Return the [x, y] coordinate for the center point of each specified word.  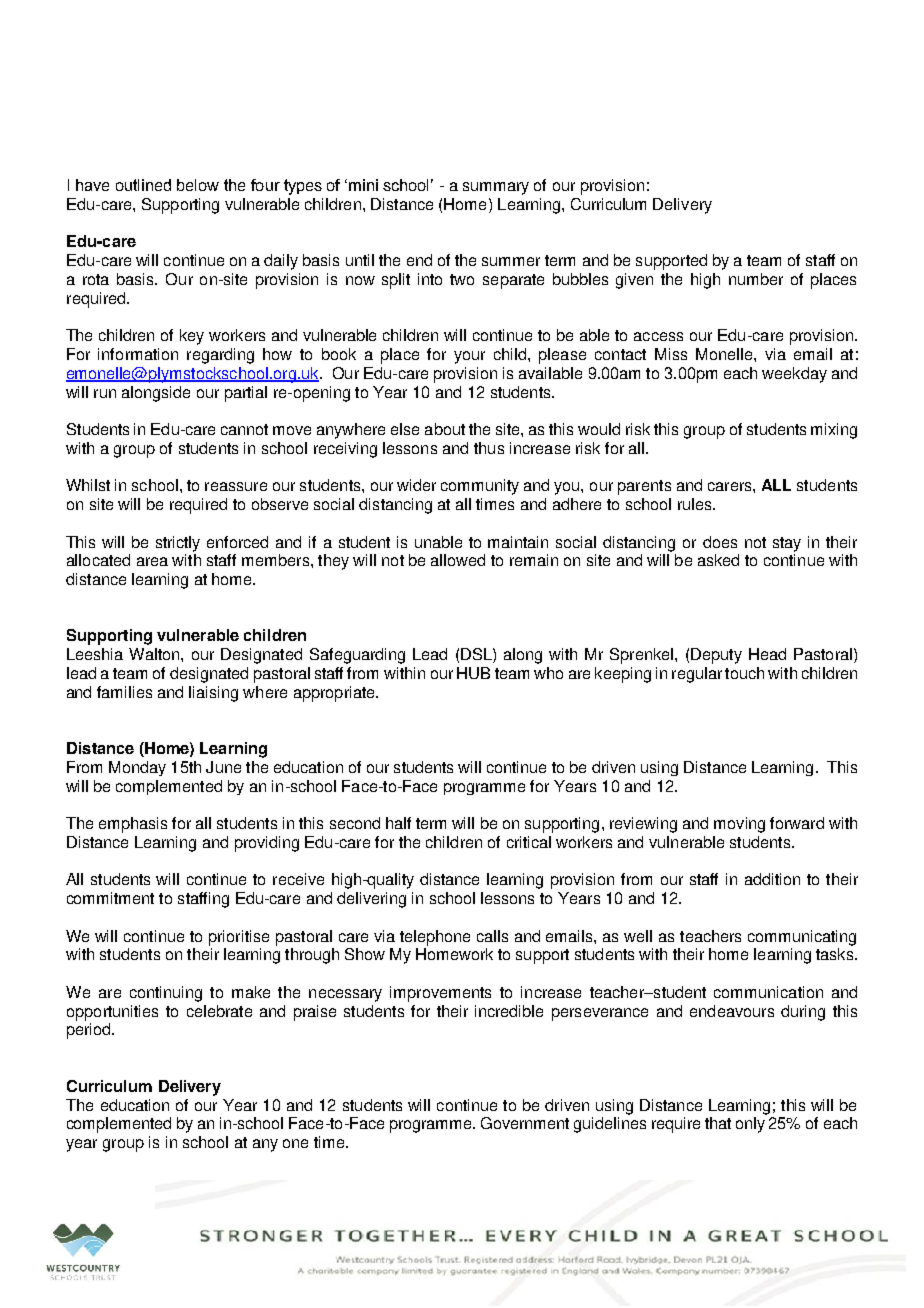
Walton [155, 654]
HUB [473, 673]
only [750, 1125]
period [90, 1031]
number [756, 279]
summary [496, 188]
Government [525, 1123]
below [198, 185]
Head [767, 654]
